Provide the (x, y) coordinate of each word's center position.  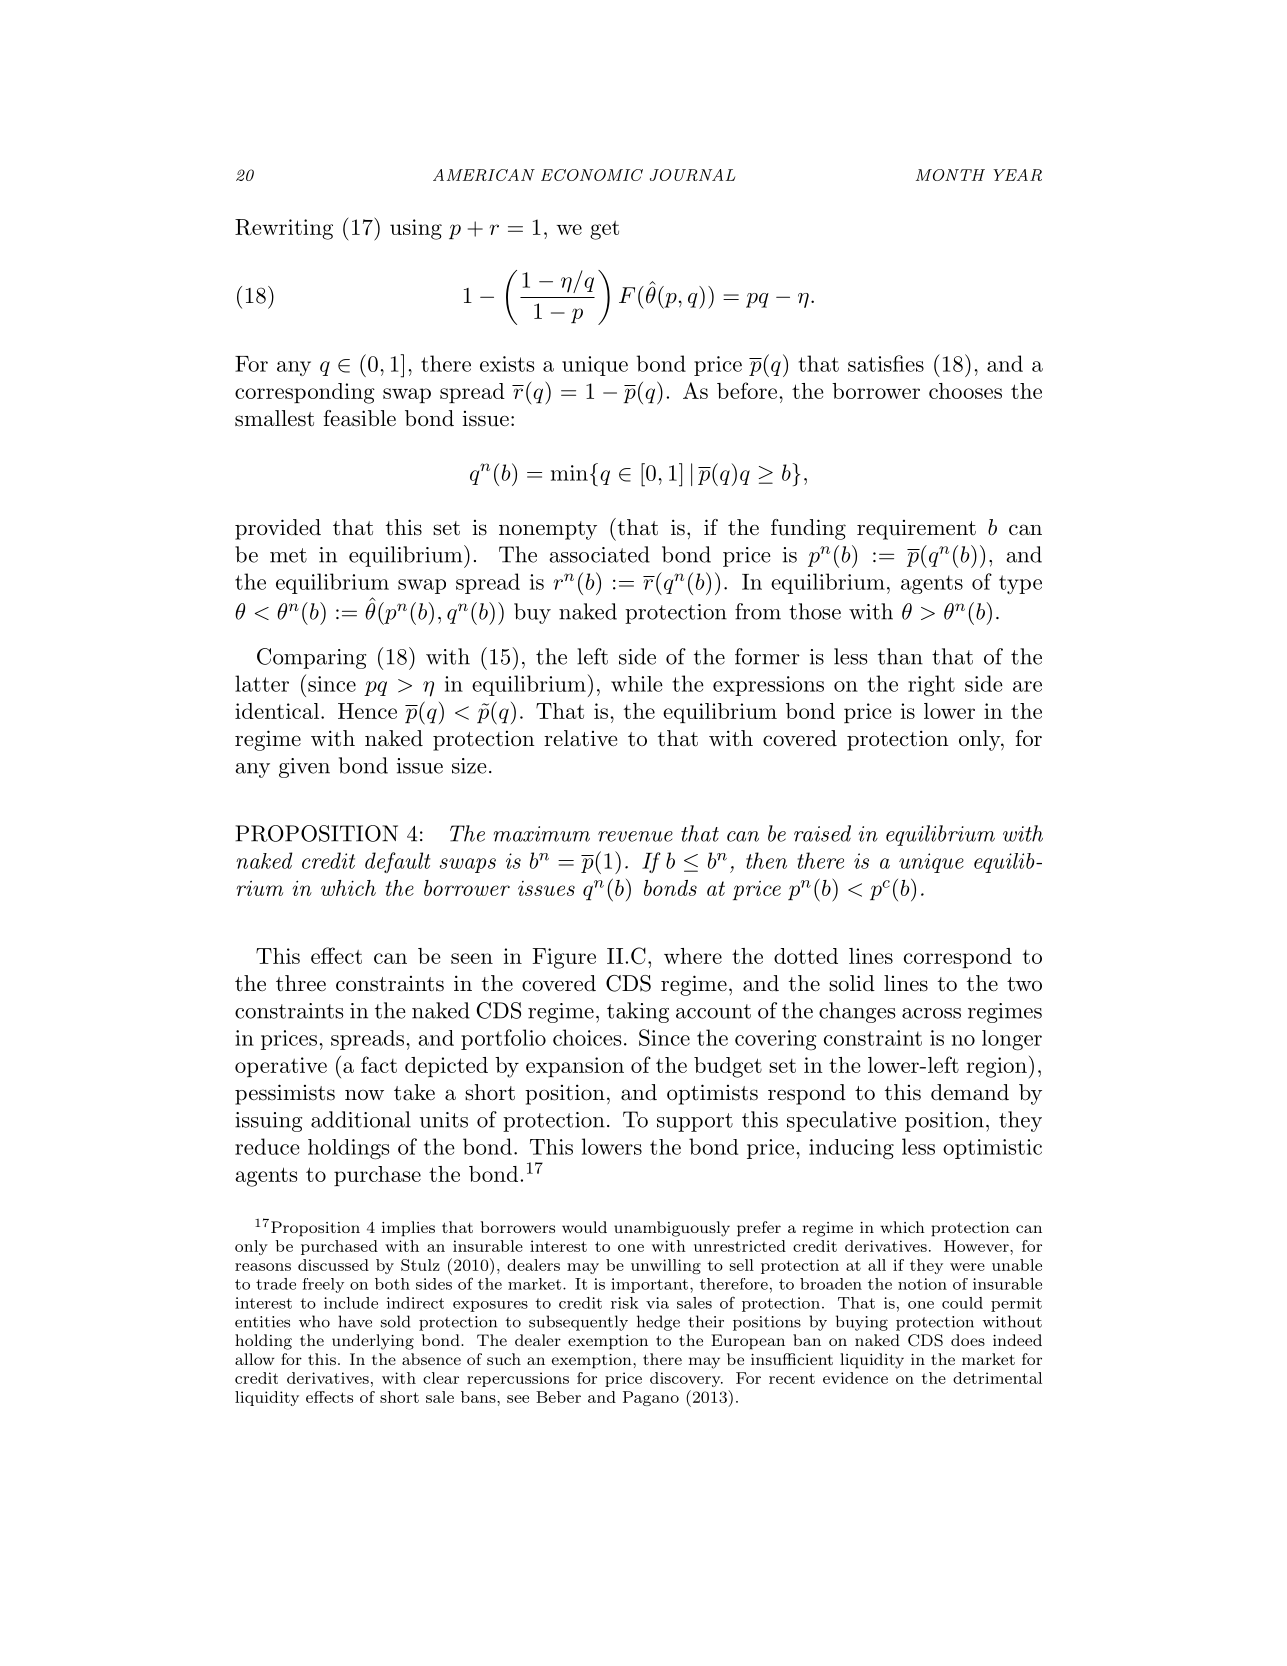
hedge (658, 1323)
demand (970, 1092)
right (931, 685)
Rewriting (284, 229)
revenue (635, 836)
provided (278, 529)
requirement (916, 530)
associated (600, 554)
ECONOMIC (592, 175)
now (364, 1095)
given (304, 768)
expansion (575, 1067)
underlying (373, 1342)
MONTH (950, 175)
